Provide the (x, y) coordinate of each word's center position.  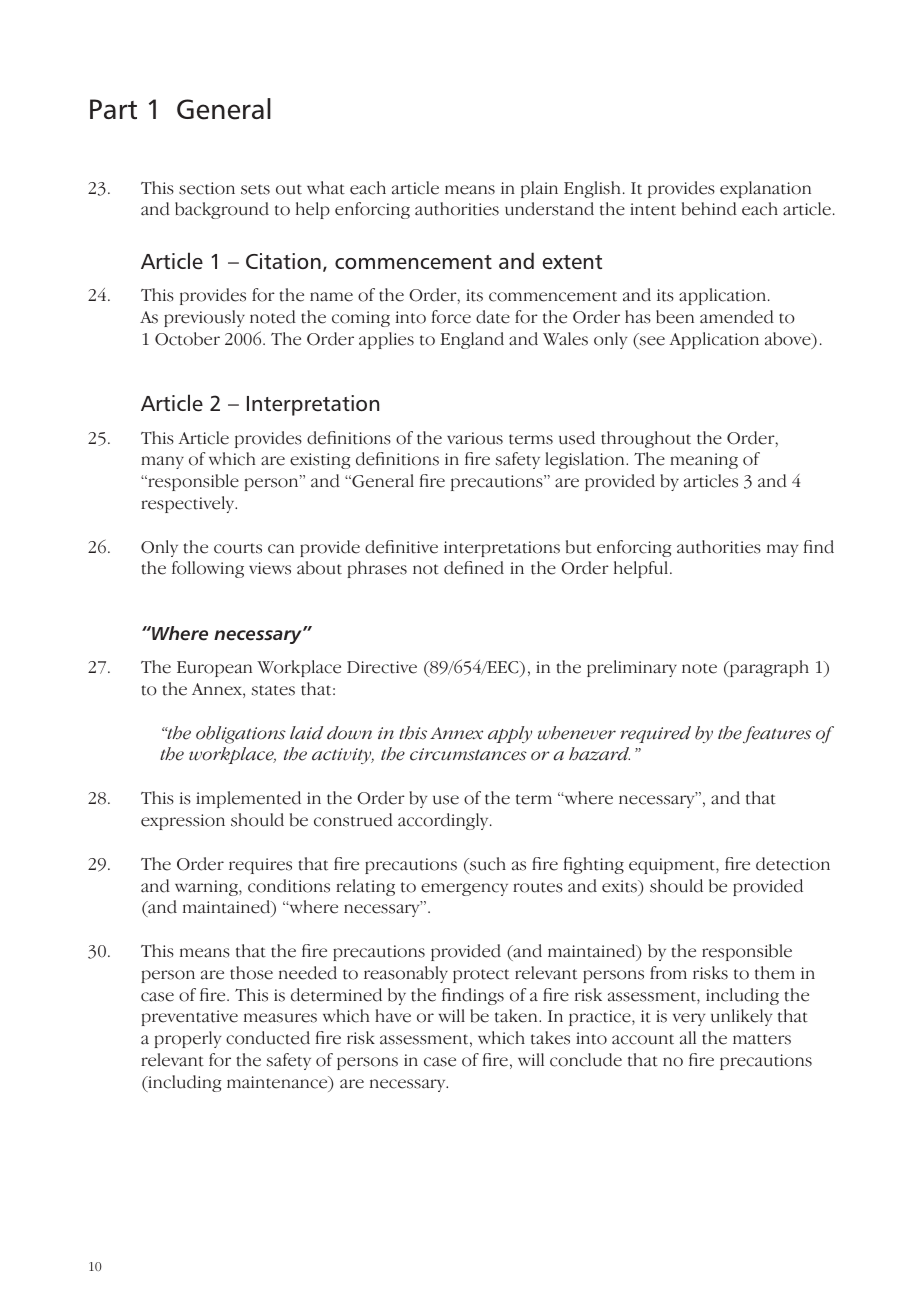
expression (183, 822)
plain (539, 189)
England (472, 340)
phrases (377, 569)
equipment (673, 866)
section (207, 188)
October (187, 339)
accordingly (444, 821)
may (782, 550)
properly (188, 1039)
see (651, 341)
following (208, 569)
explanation (765, 189)
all (688, 1038)
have (393, 1016)
